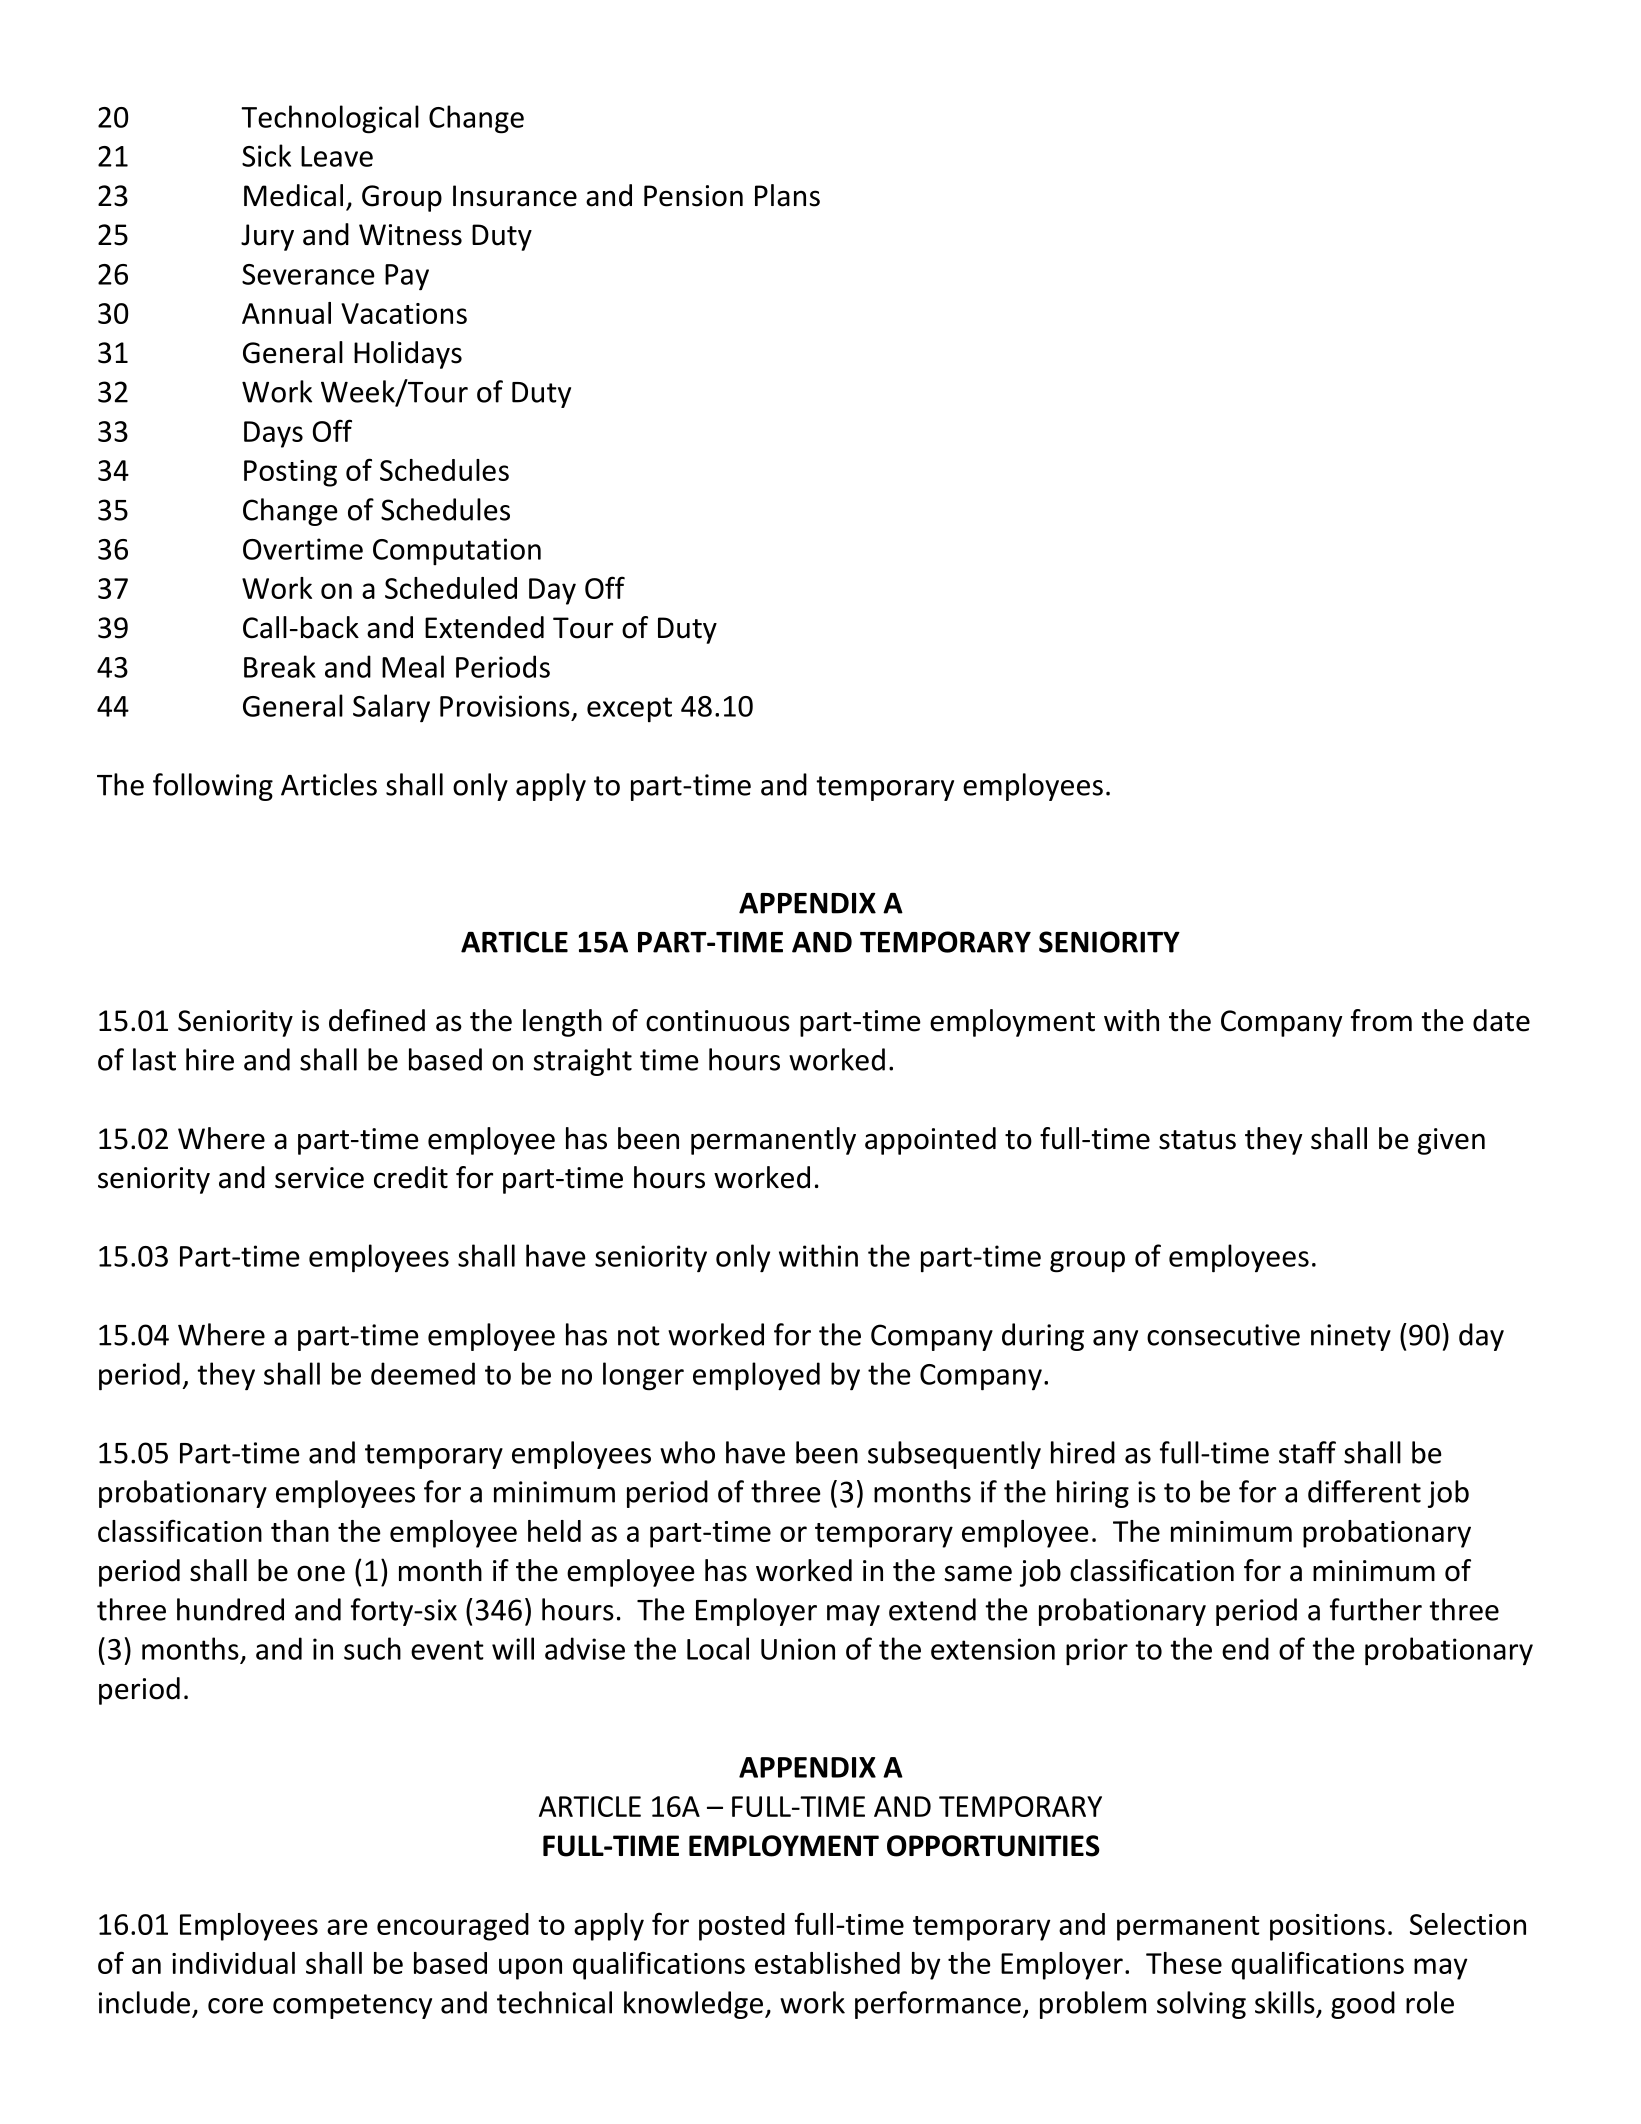 The width and height of the screenshot is (1641, 2124). I want to click on given, so click(1451, 1141).
